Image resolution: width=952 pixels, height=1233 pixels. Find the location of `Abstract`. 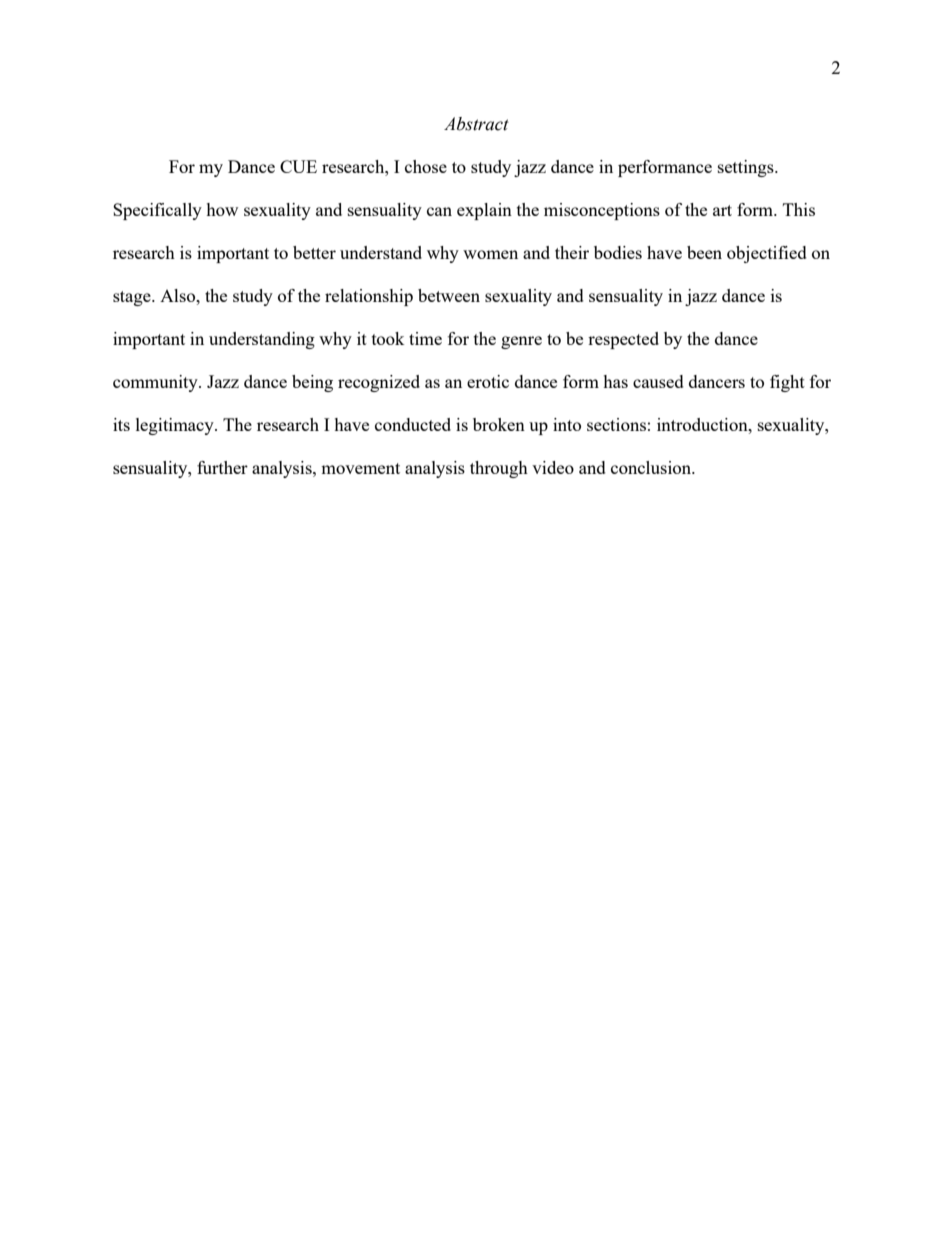

Abstract is located at coordinates (476, 124).
